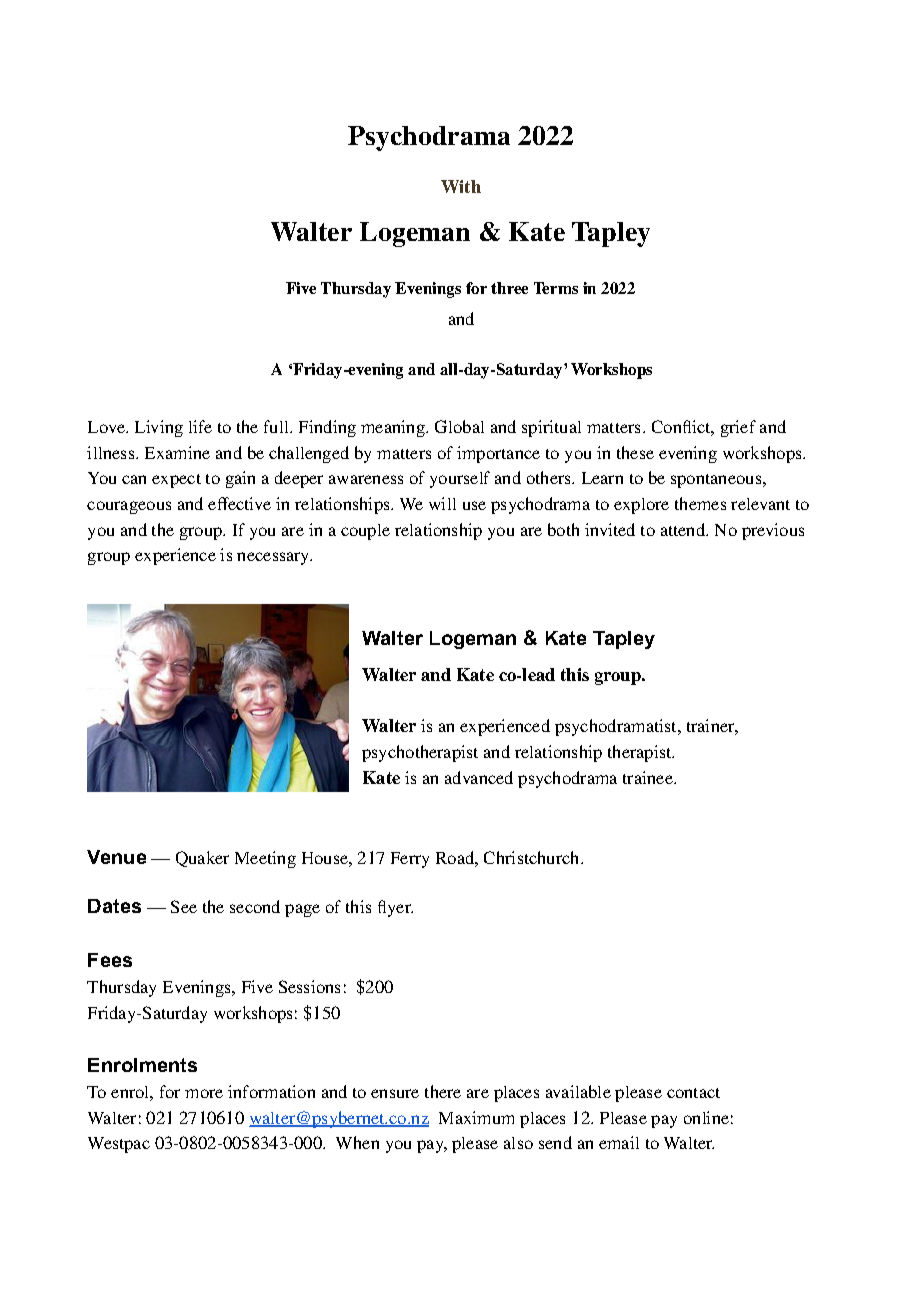  What do you see at coordinates (556, 288) in the image?
I see `Terms` at bounding box center [556, 288].
